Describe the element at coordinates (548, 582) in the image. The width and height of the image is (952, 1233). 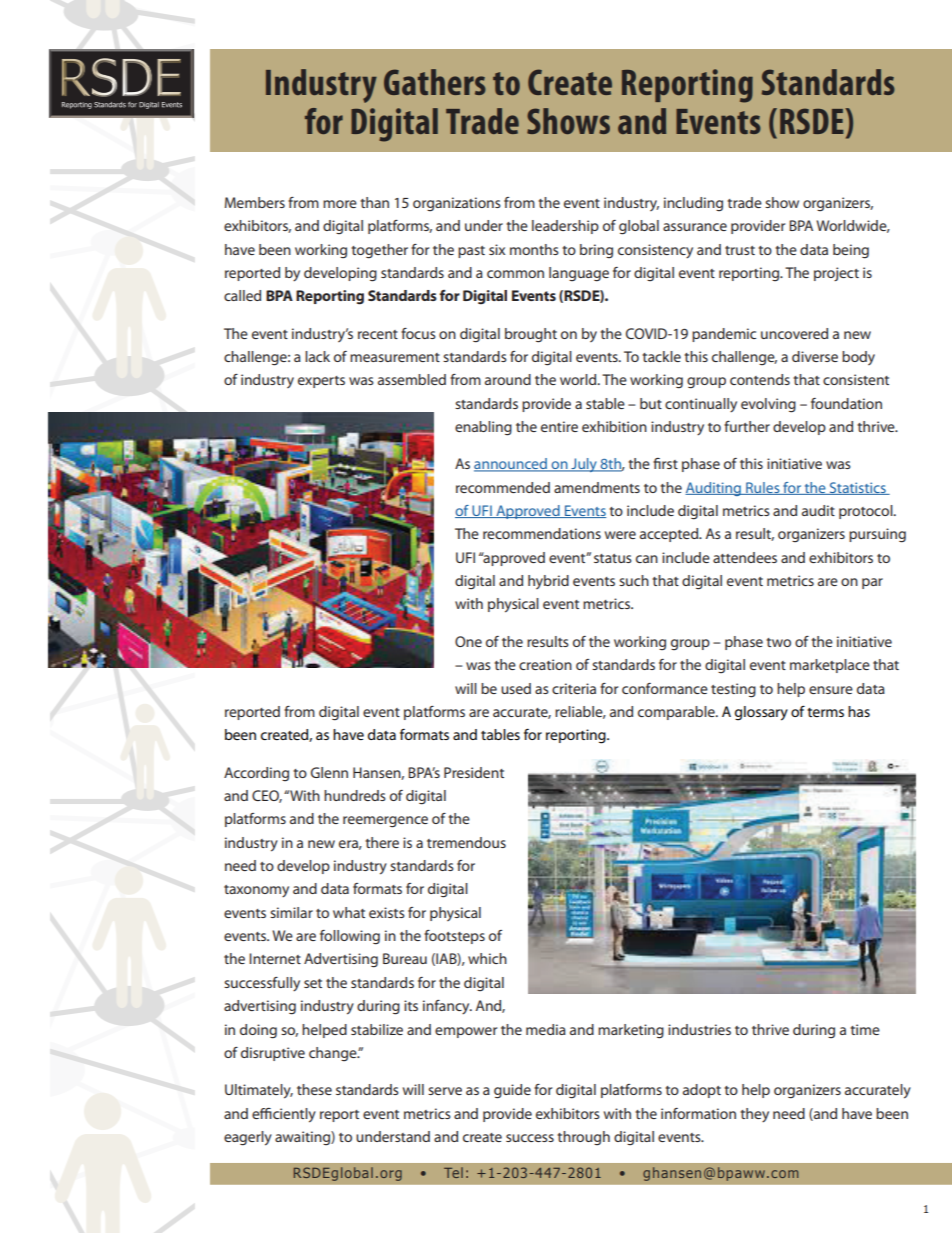
I see `hybrid` at that location.
